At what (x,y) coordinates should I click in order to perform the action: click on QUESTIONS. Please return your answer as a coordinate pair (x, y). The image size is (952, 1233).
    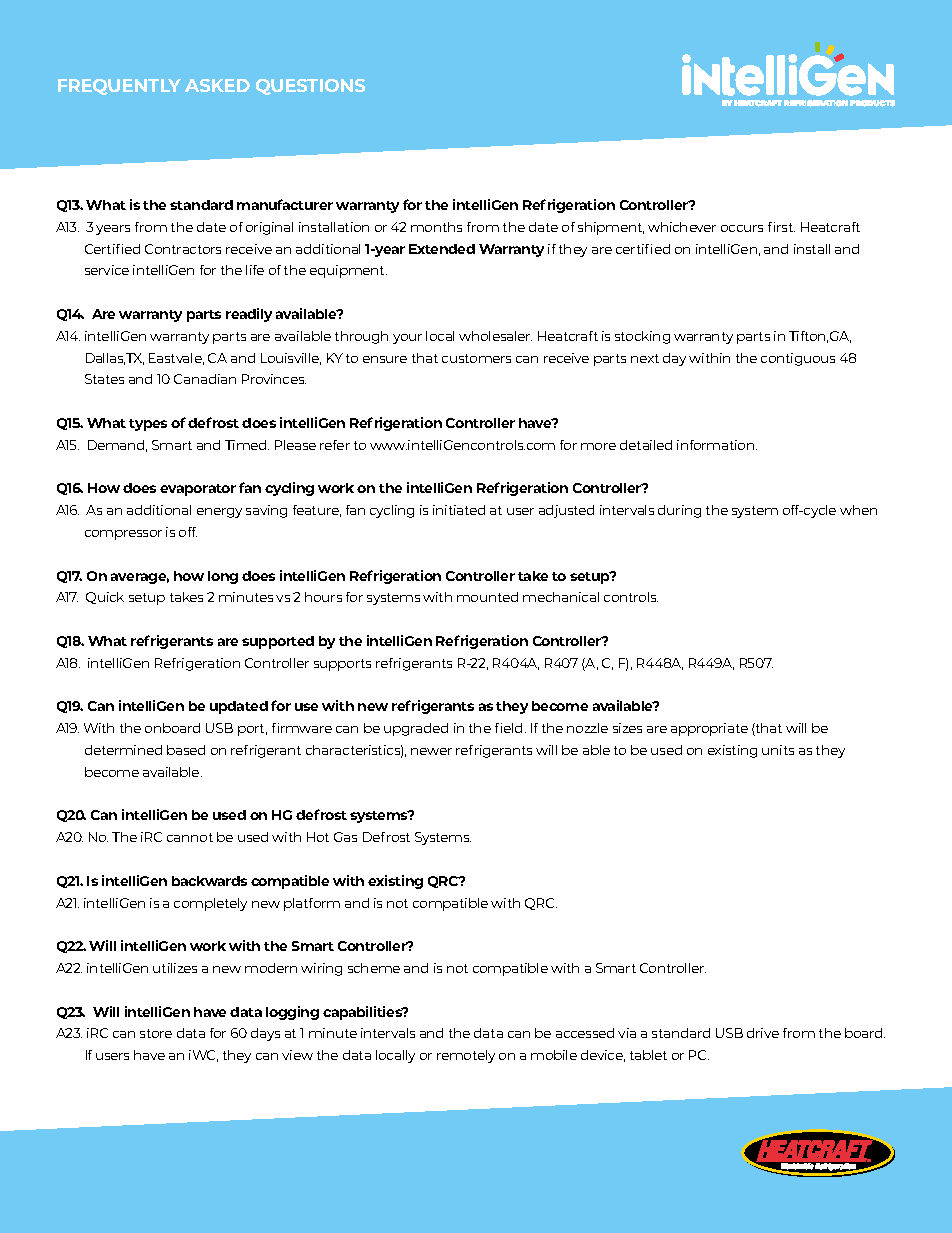
    Looking at the image, I should click on (310, 87).
